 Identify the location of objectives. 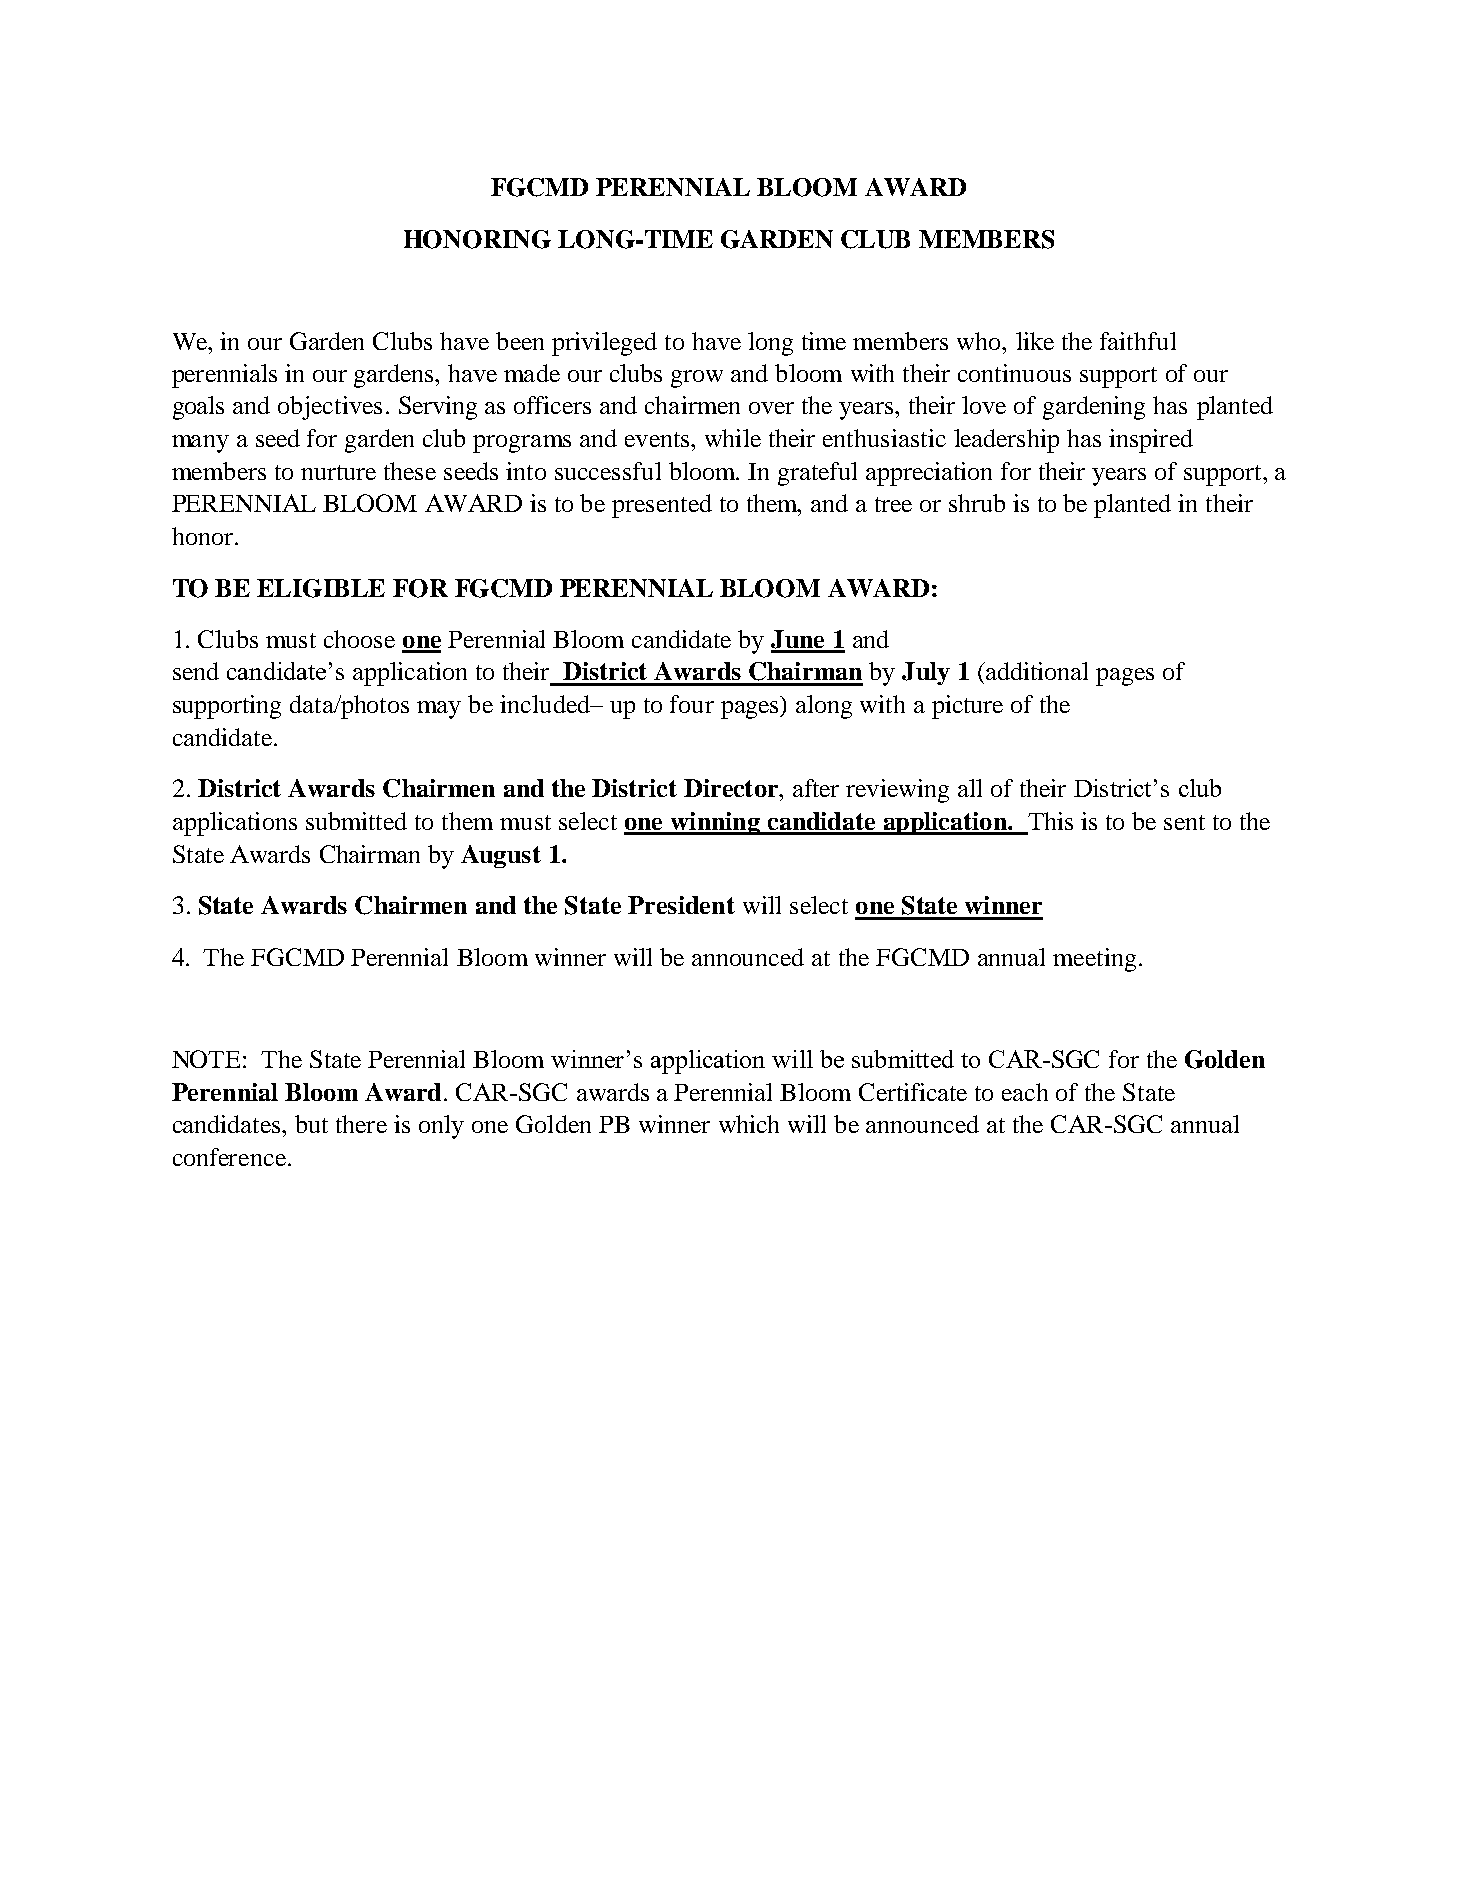
(330, 408).
